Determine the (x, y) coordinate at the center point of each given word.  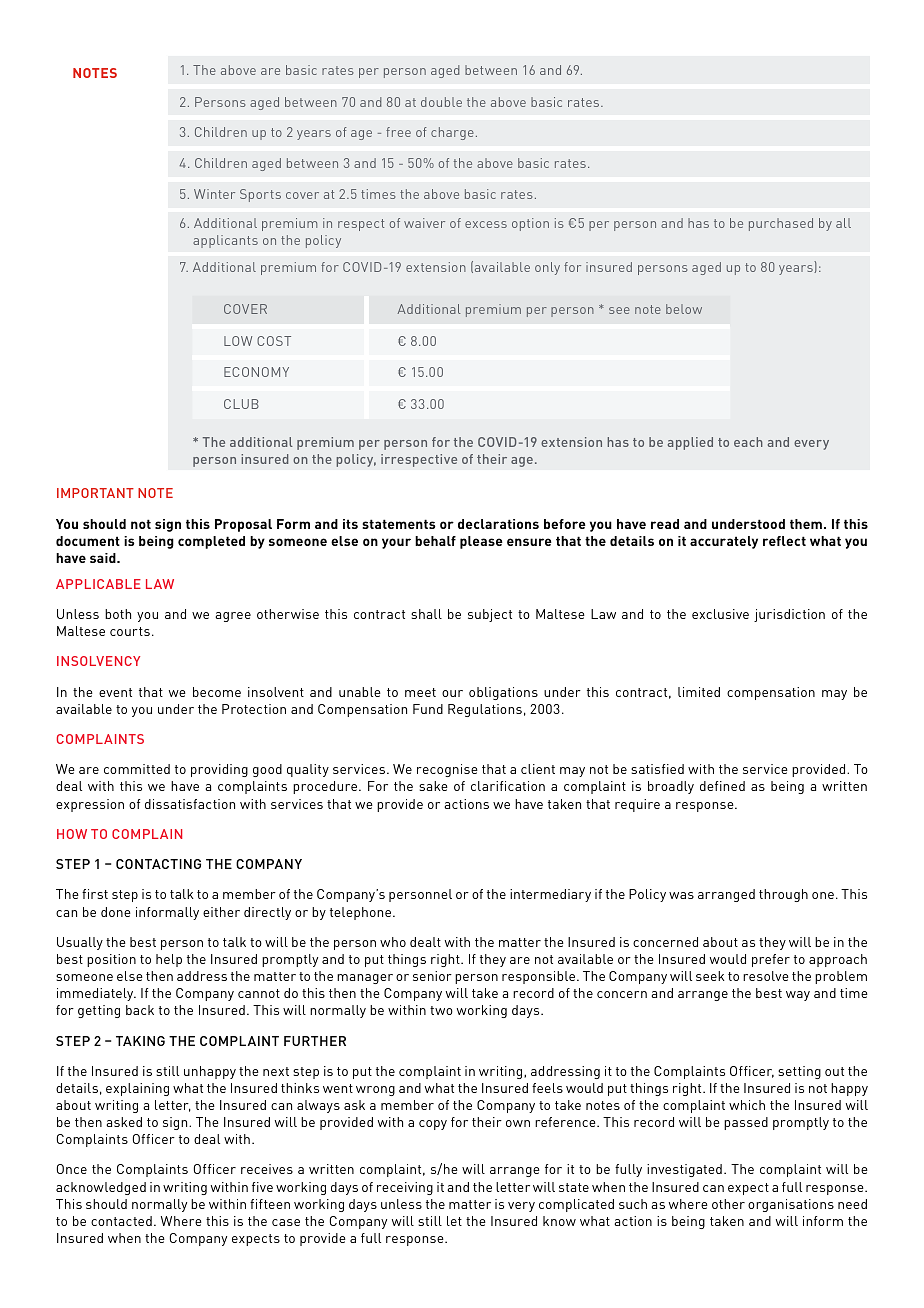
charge (452, 133)
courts (130, 631)
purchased (781, 224)
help (169, 960)
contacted (121, 1221)
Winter (214, 194)
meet (420, 692)
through (783, 895)
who (393, 942)
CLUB (241, 404)
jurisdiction (789, 615)
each (748, 442)
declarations (498, 524)
